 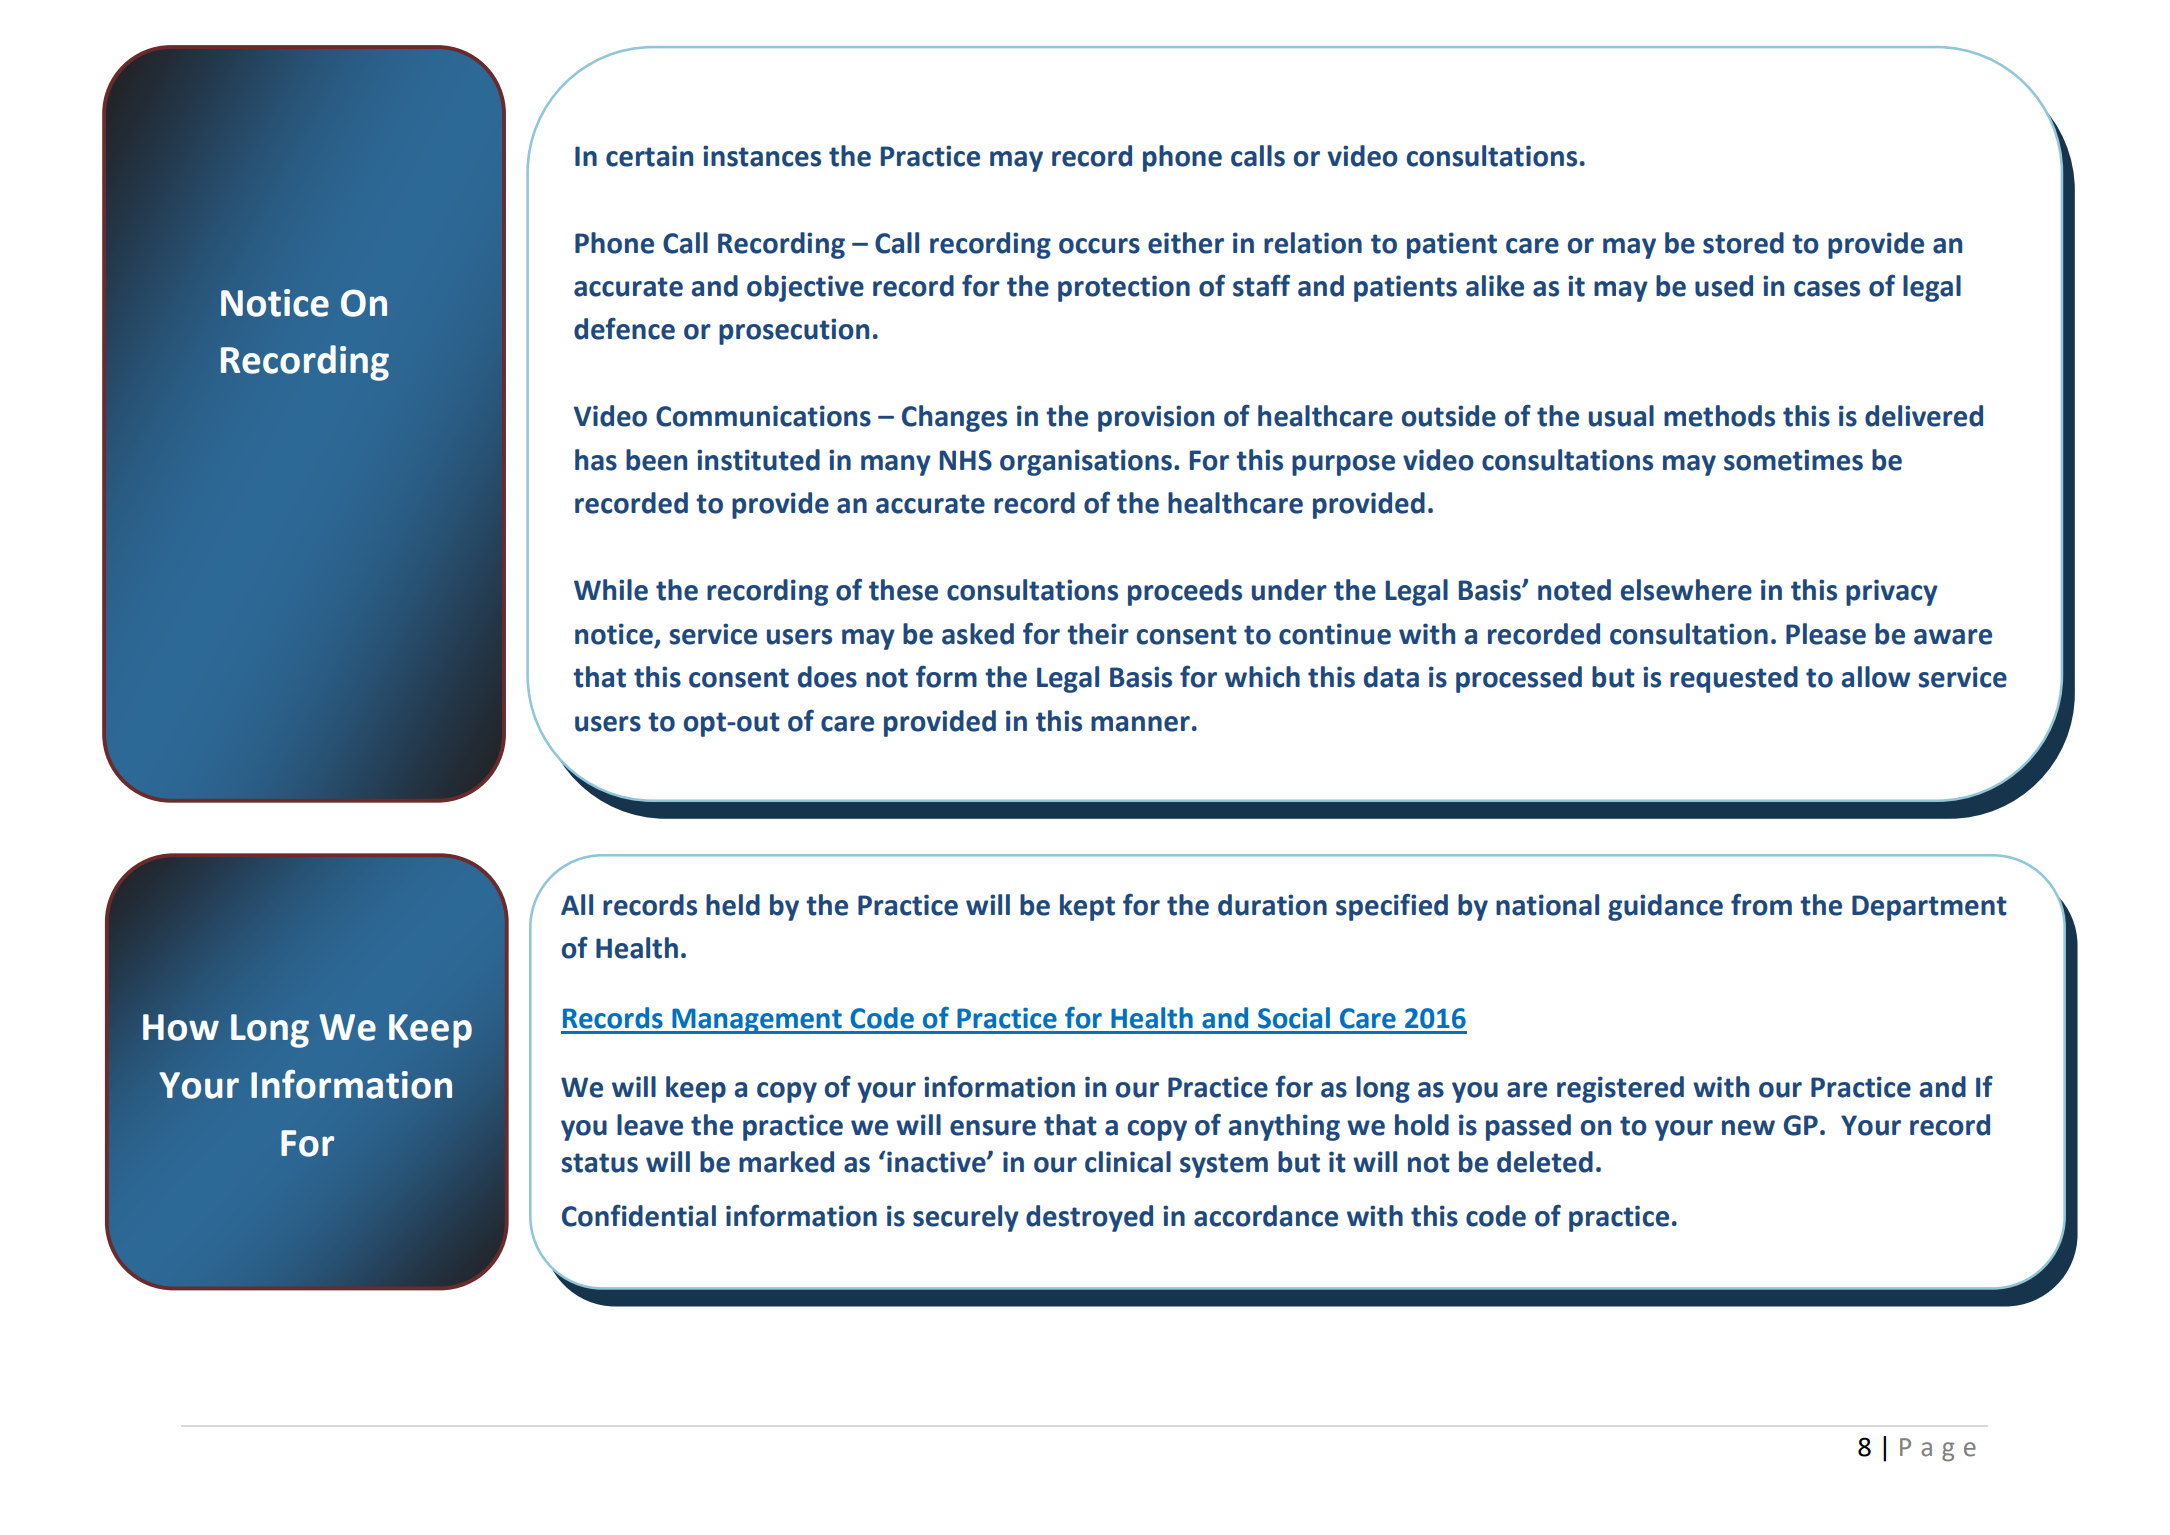 I want to click on from, so click(x=1761, y=905).
